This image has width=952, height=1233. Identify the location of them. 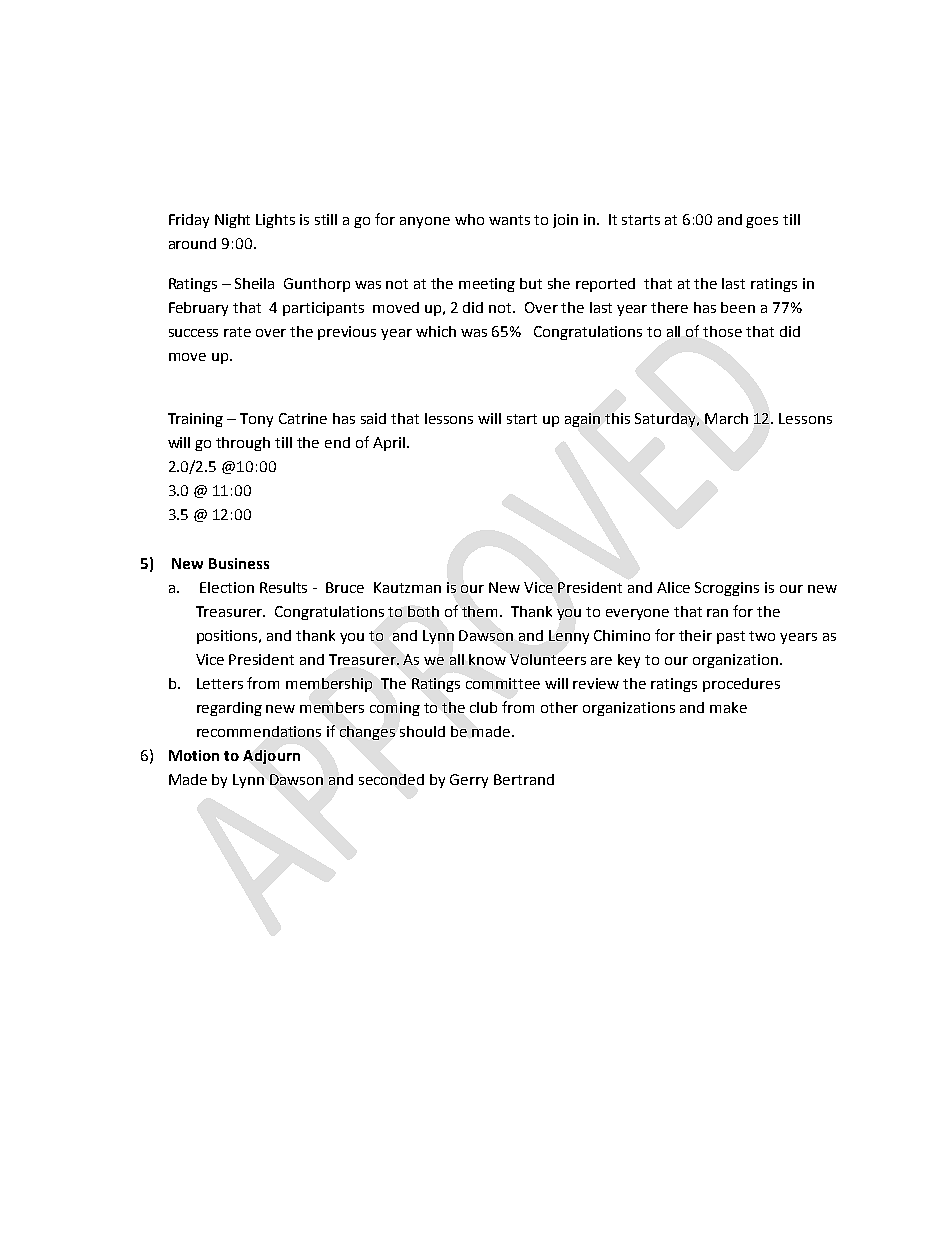
(481, 611).
